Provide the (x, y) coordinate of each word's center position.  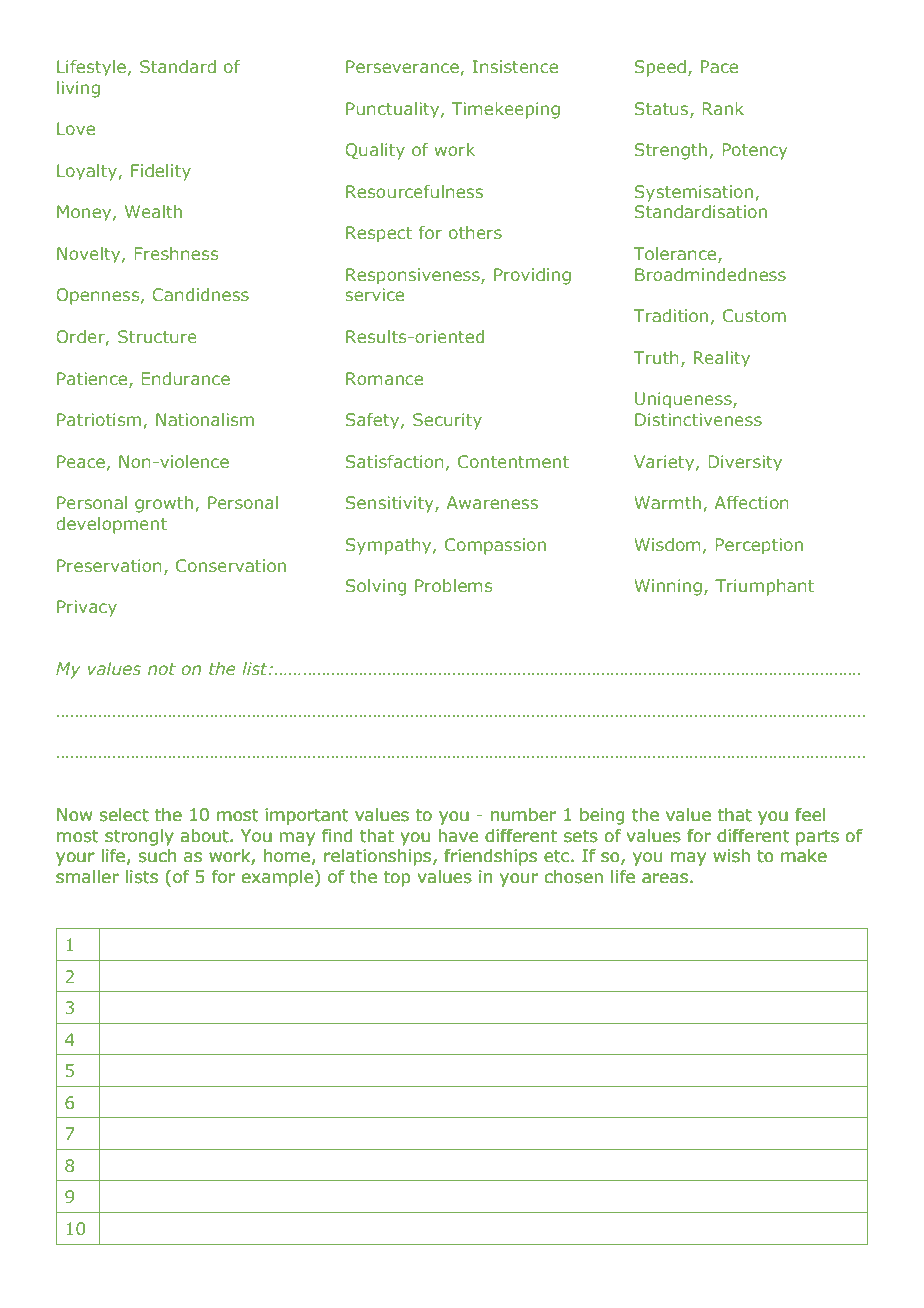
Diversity (745, 463)
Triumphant (764, 587)
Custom (754, 315)
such (157, 856)
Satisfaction (395, 461)
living (78, 89)
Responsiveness (414, 276)
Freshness (176, 253)
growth (164, 504)
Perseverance (402, 66)
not (162, 669)
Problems (453, 585)
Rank (723, 108)
